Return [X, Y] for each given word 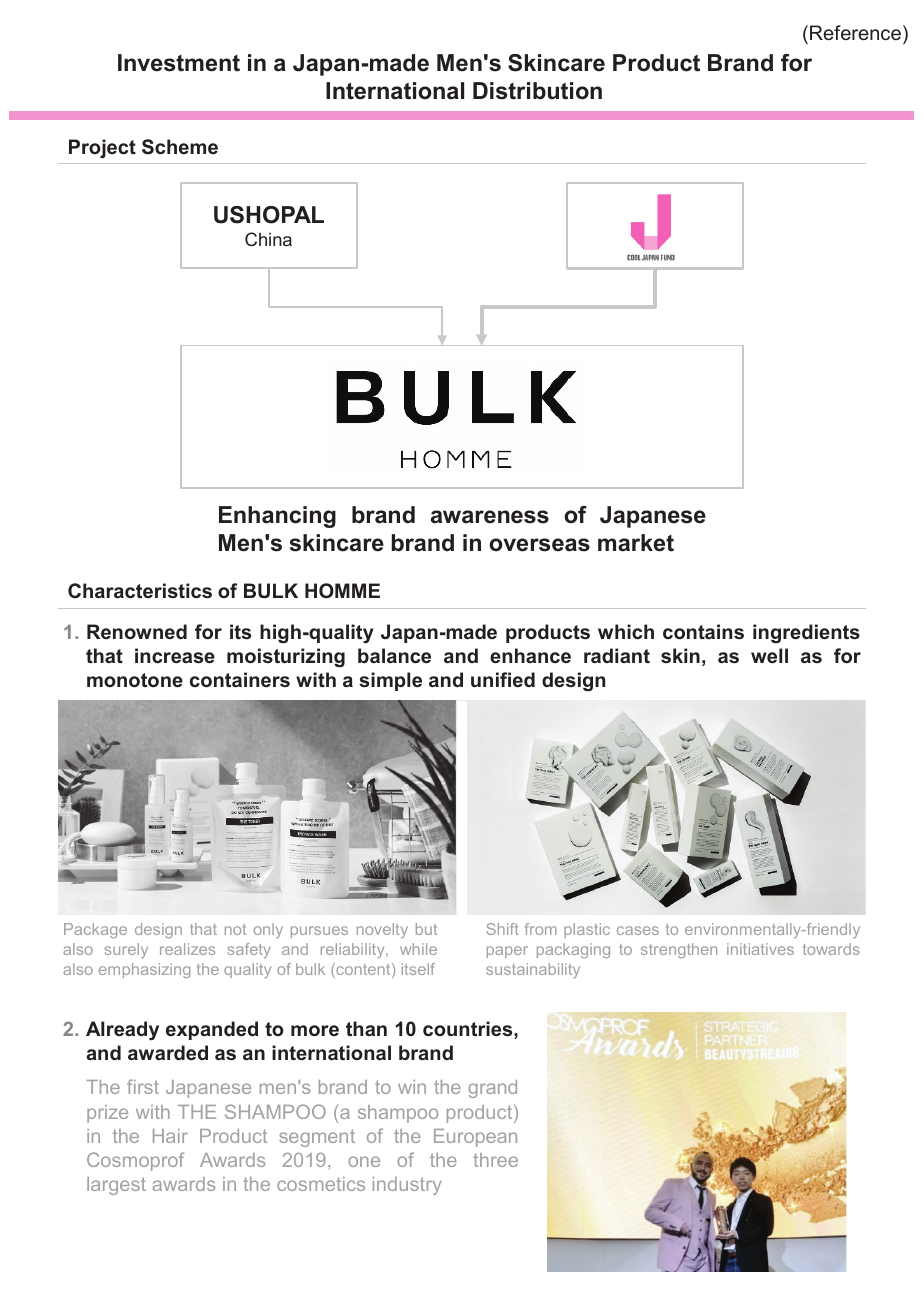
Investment [179, 63]
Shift [502, 929]
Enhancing [277, 517]
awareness [490, 517]
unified [503, 679]
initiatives [760, 949]
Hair [170, 1136]
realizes [187, 949]
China [268, 239]
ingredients [806, 633]
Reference [855, 32]
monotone [135, 680]
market [636, 543]
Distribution [537, 91]
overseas [539, 545]
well [769, 655]
